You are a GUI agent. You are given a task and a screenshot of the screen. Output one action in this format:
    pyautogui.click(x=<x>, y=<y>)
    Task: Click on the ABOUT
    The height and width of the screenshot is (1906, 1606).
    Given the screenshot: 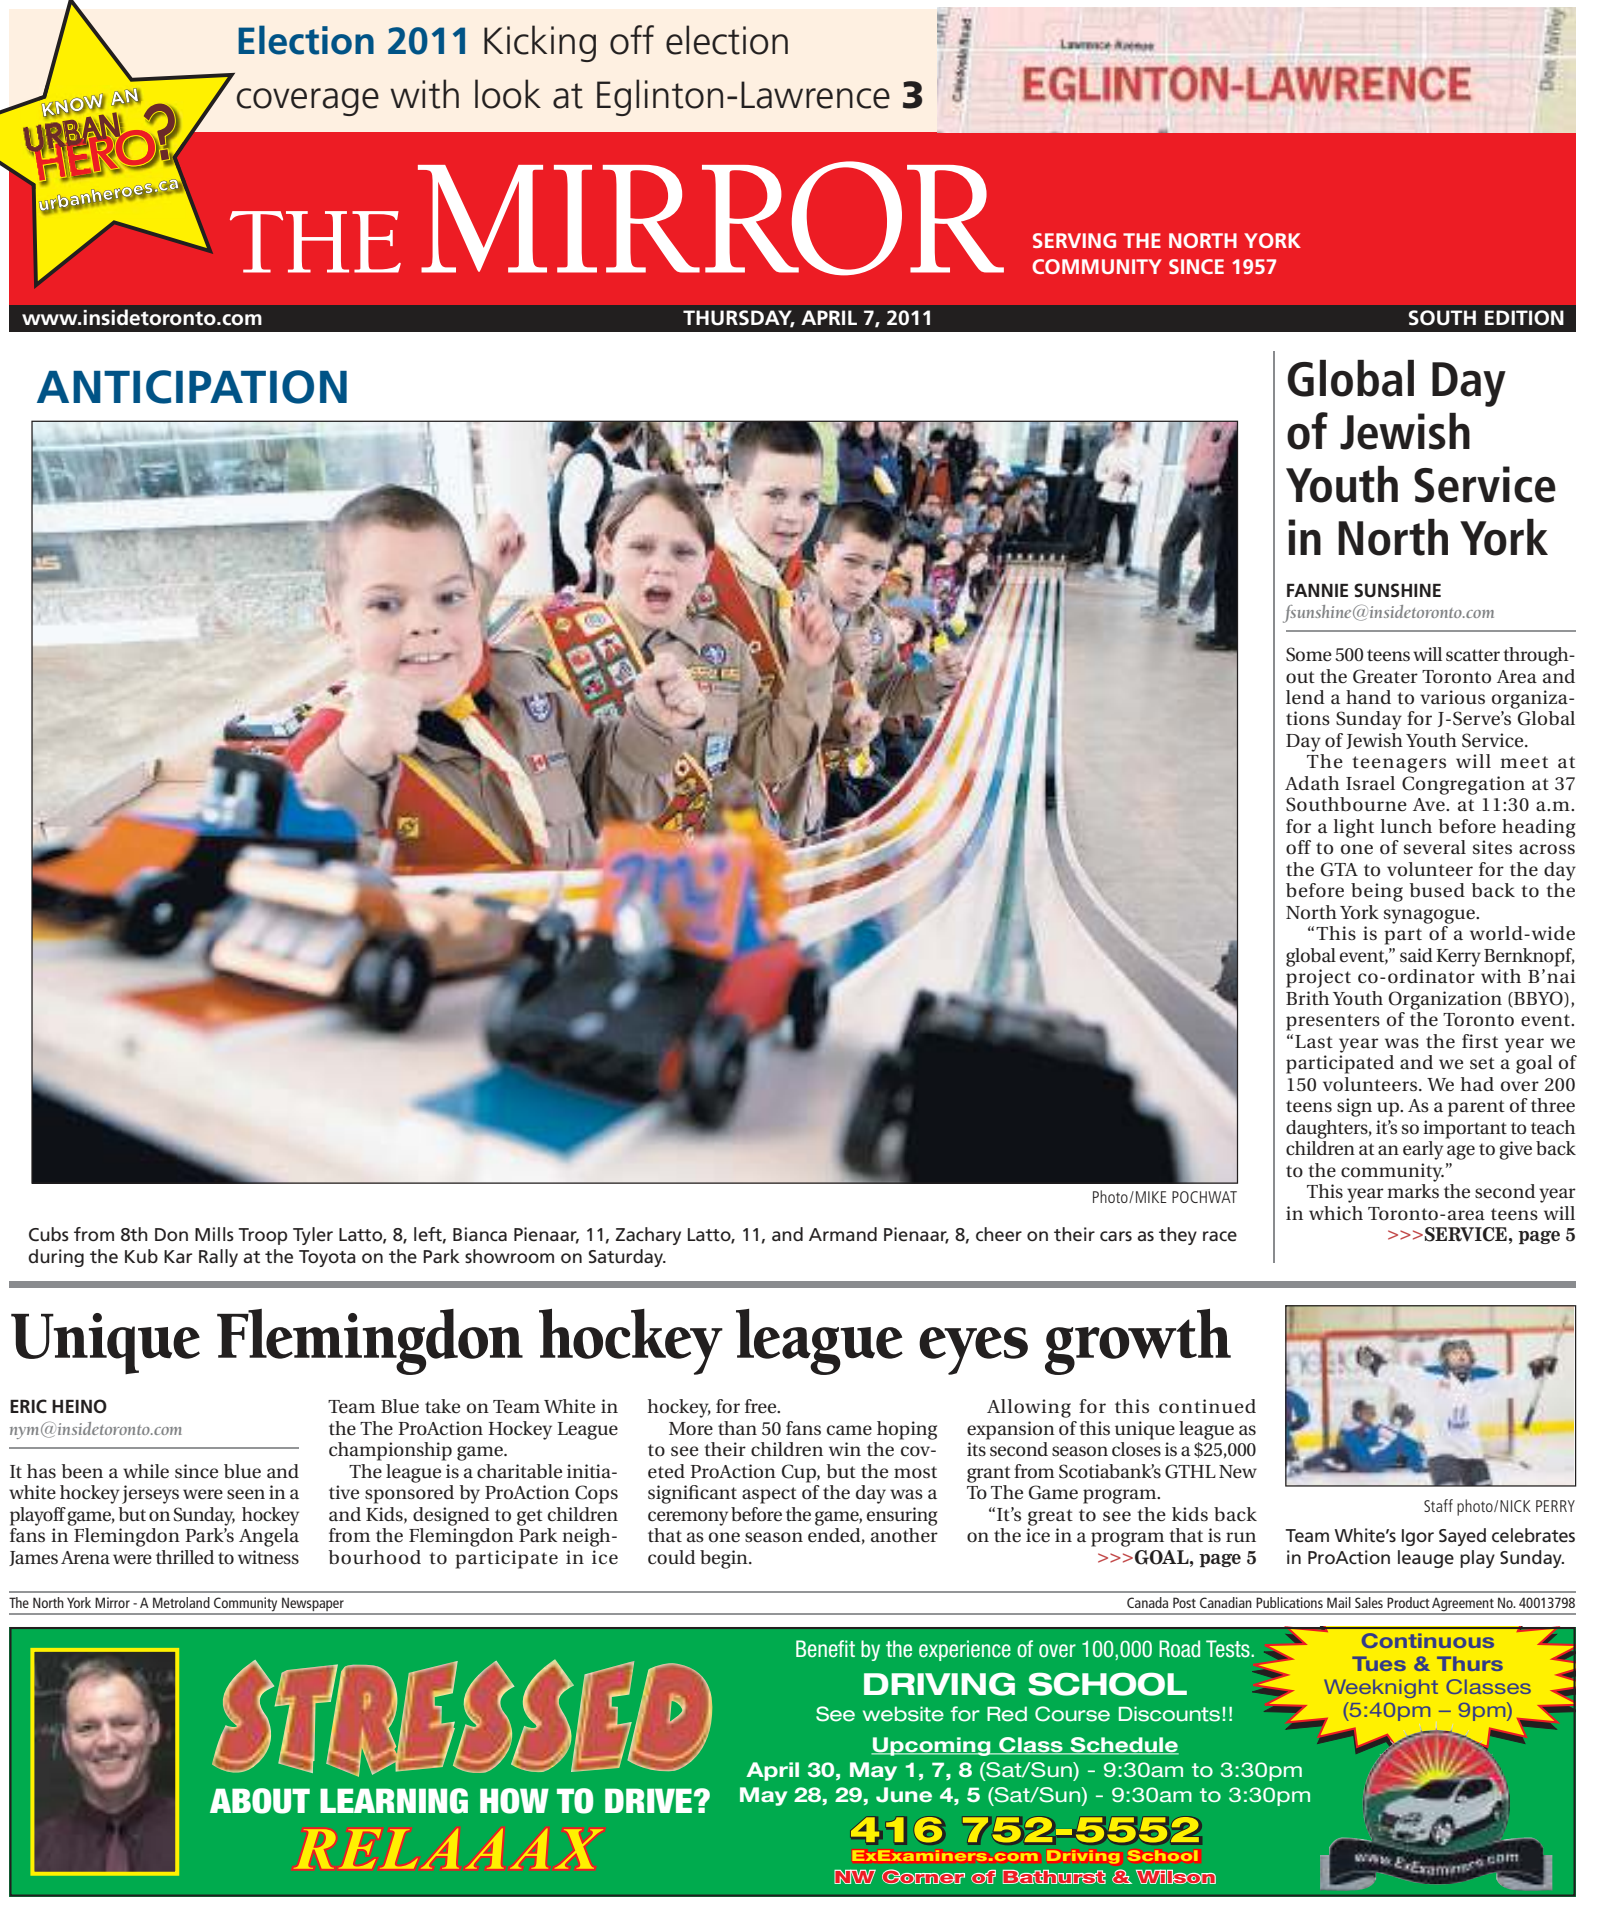 What is the action you would take?
    pyautogui.click(x=260, y=1801)
